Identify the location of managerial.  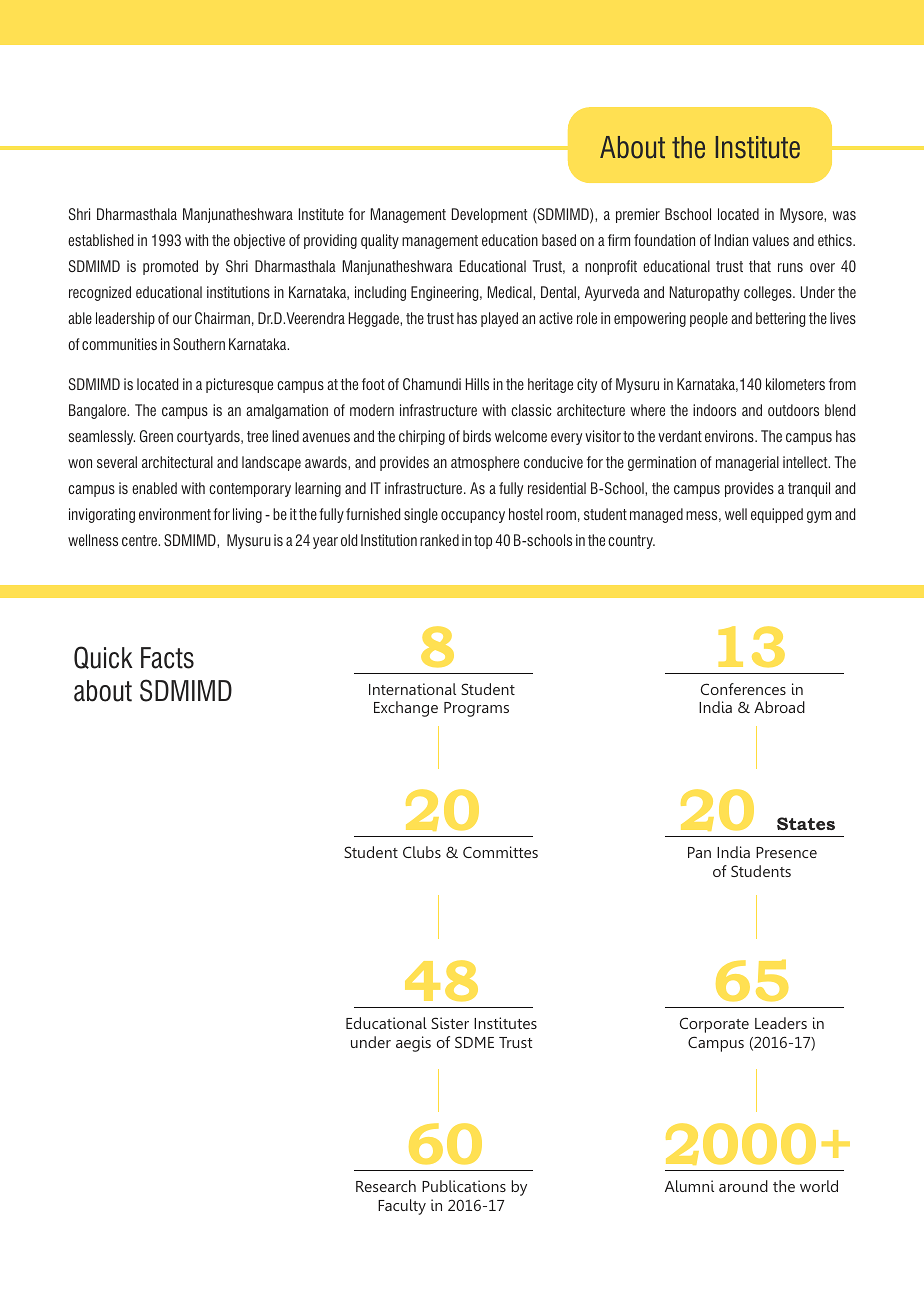
(747, 463).
